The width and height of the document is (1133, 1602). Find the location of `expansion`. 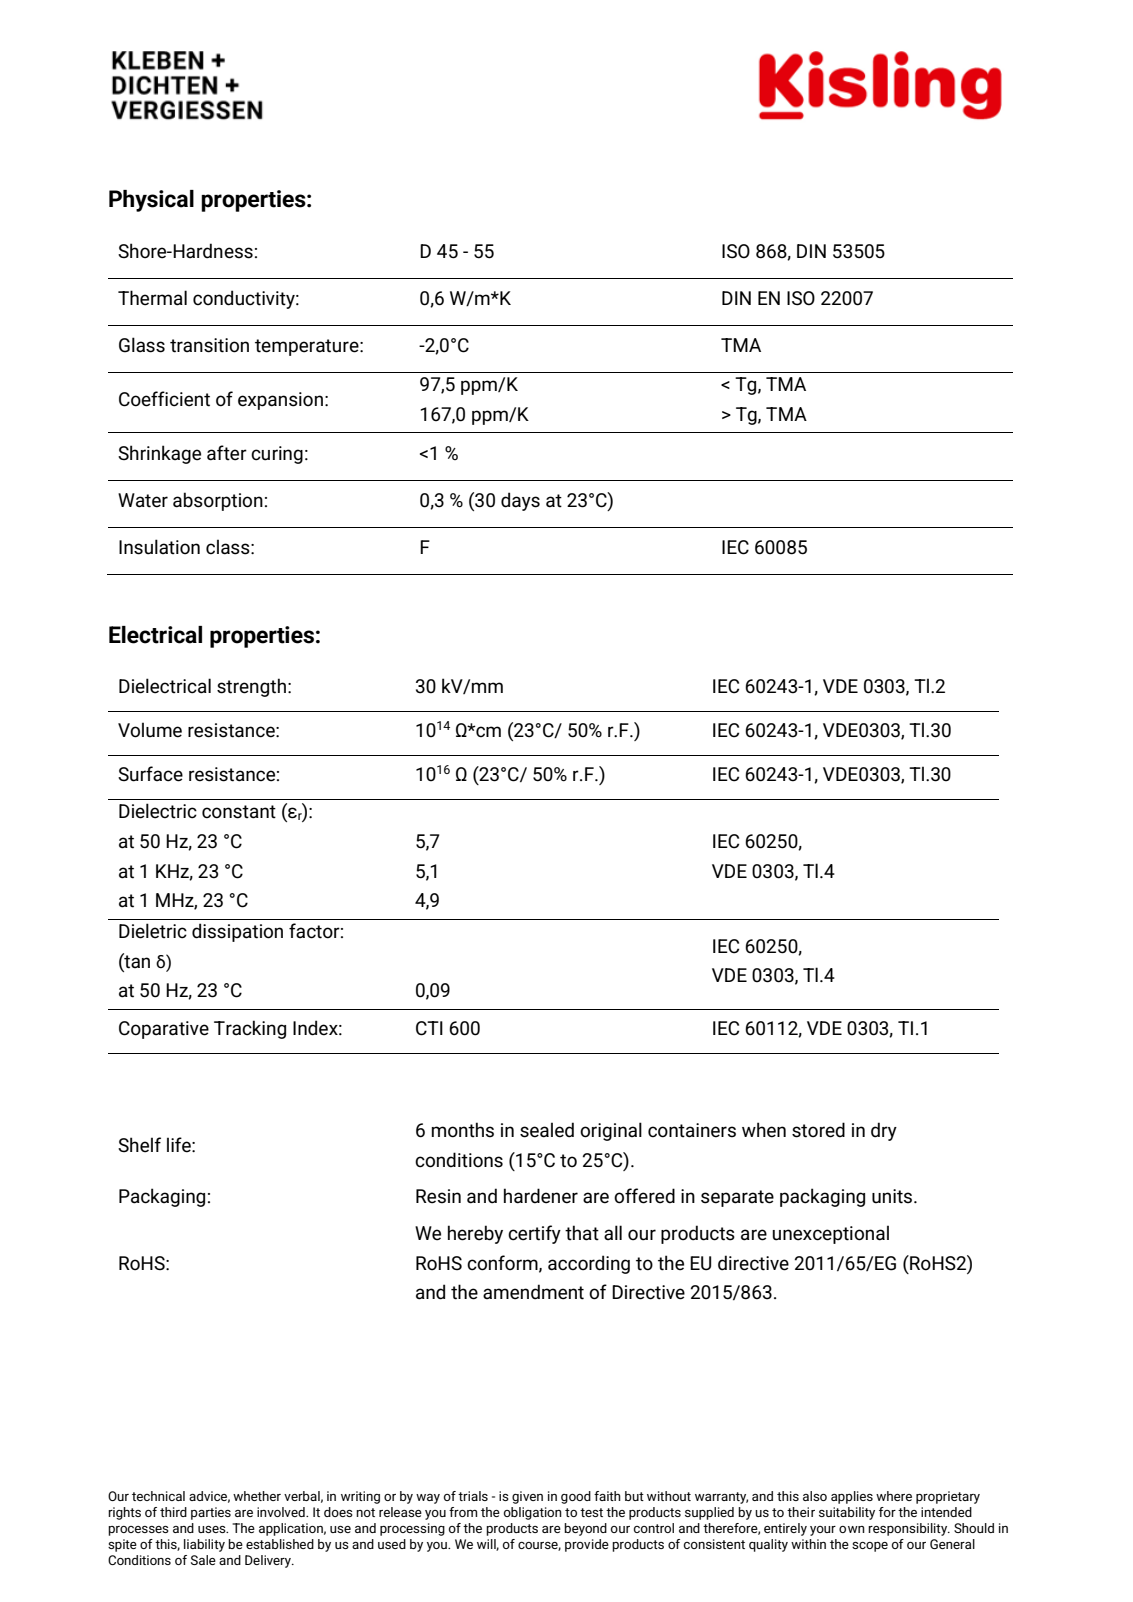

expansion is located at coordinates (280, 401).
